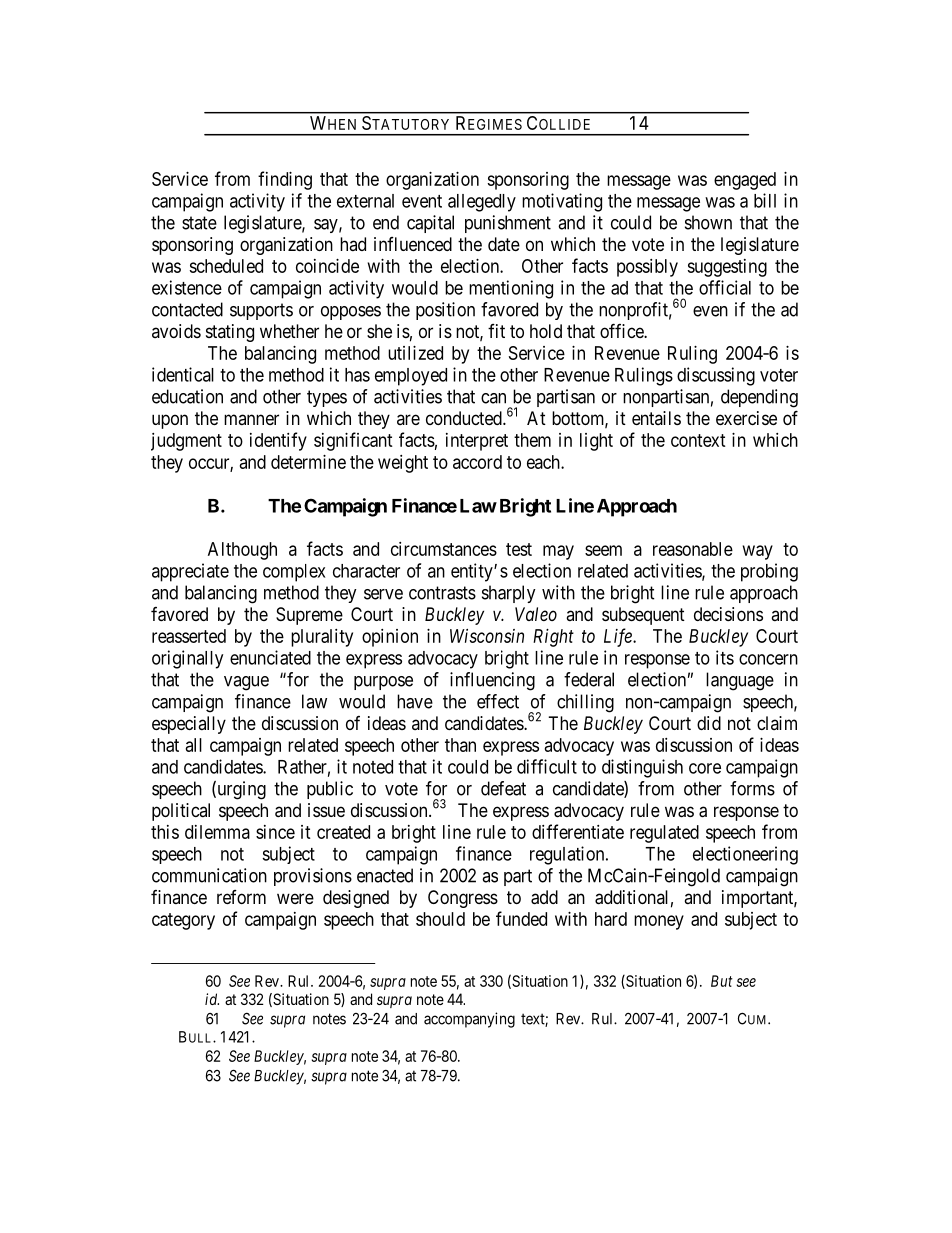  I want to click on contrasts, so click(442, 593).
